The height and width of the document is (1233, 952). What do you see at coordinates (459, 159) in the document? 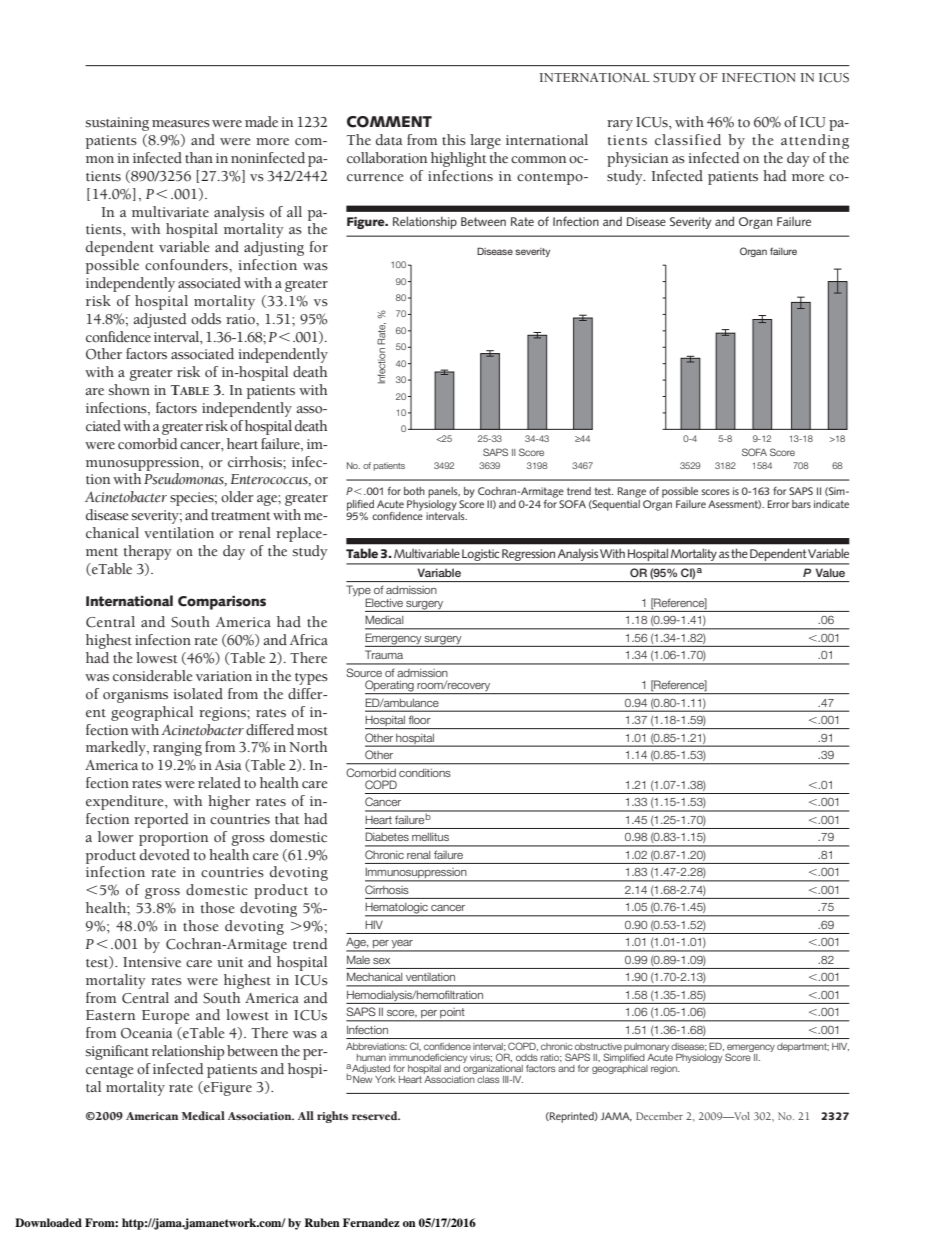
I see `highlight` at bounding box center [459, 159].
